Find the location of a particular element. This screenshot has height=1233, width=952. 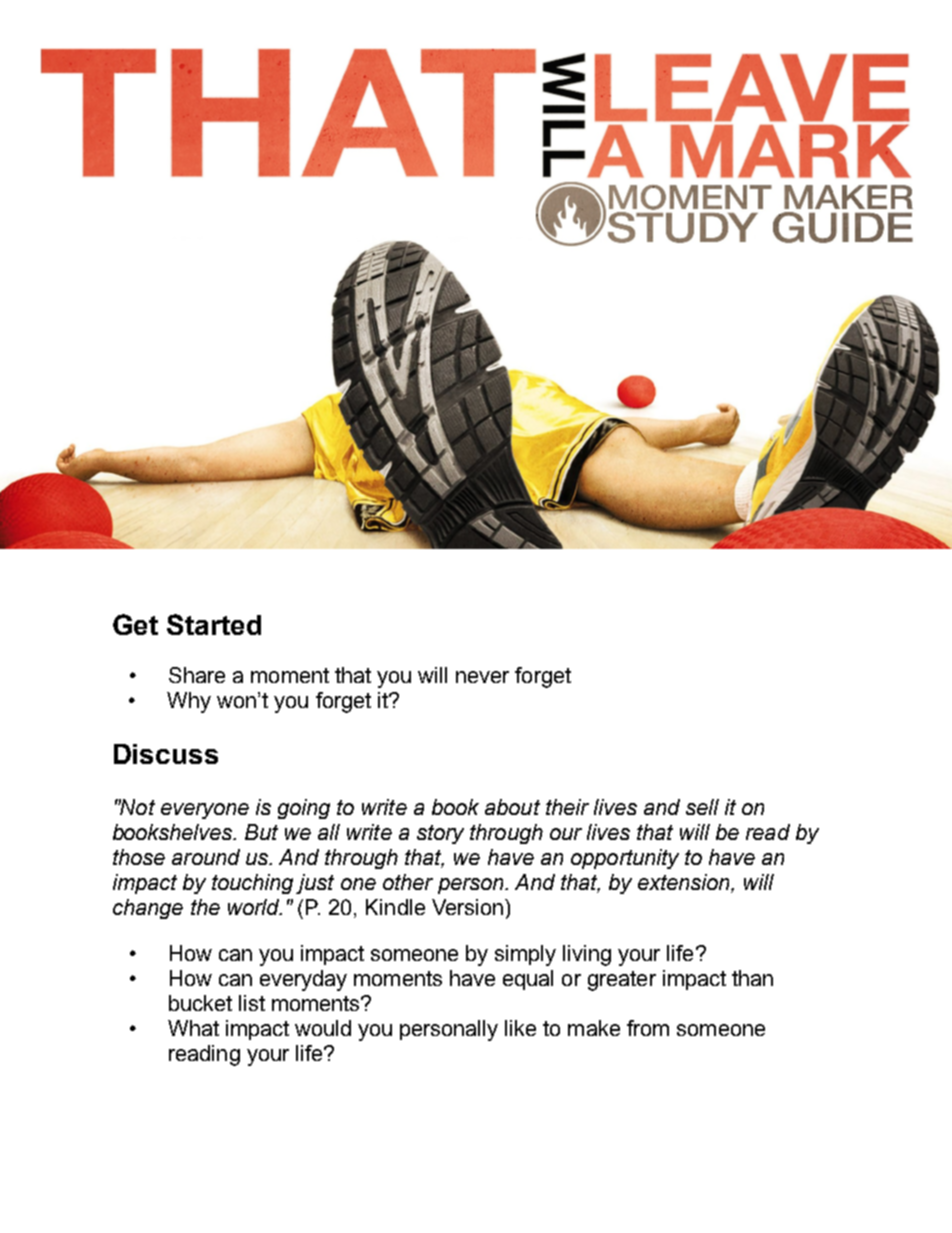

other is located at coordinates (408, 882).
